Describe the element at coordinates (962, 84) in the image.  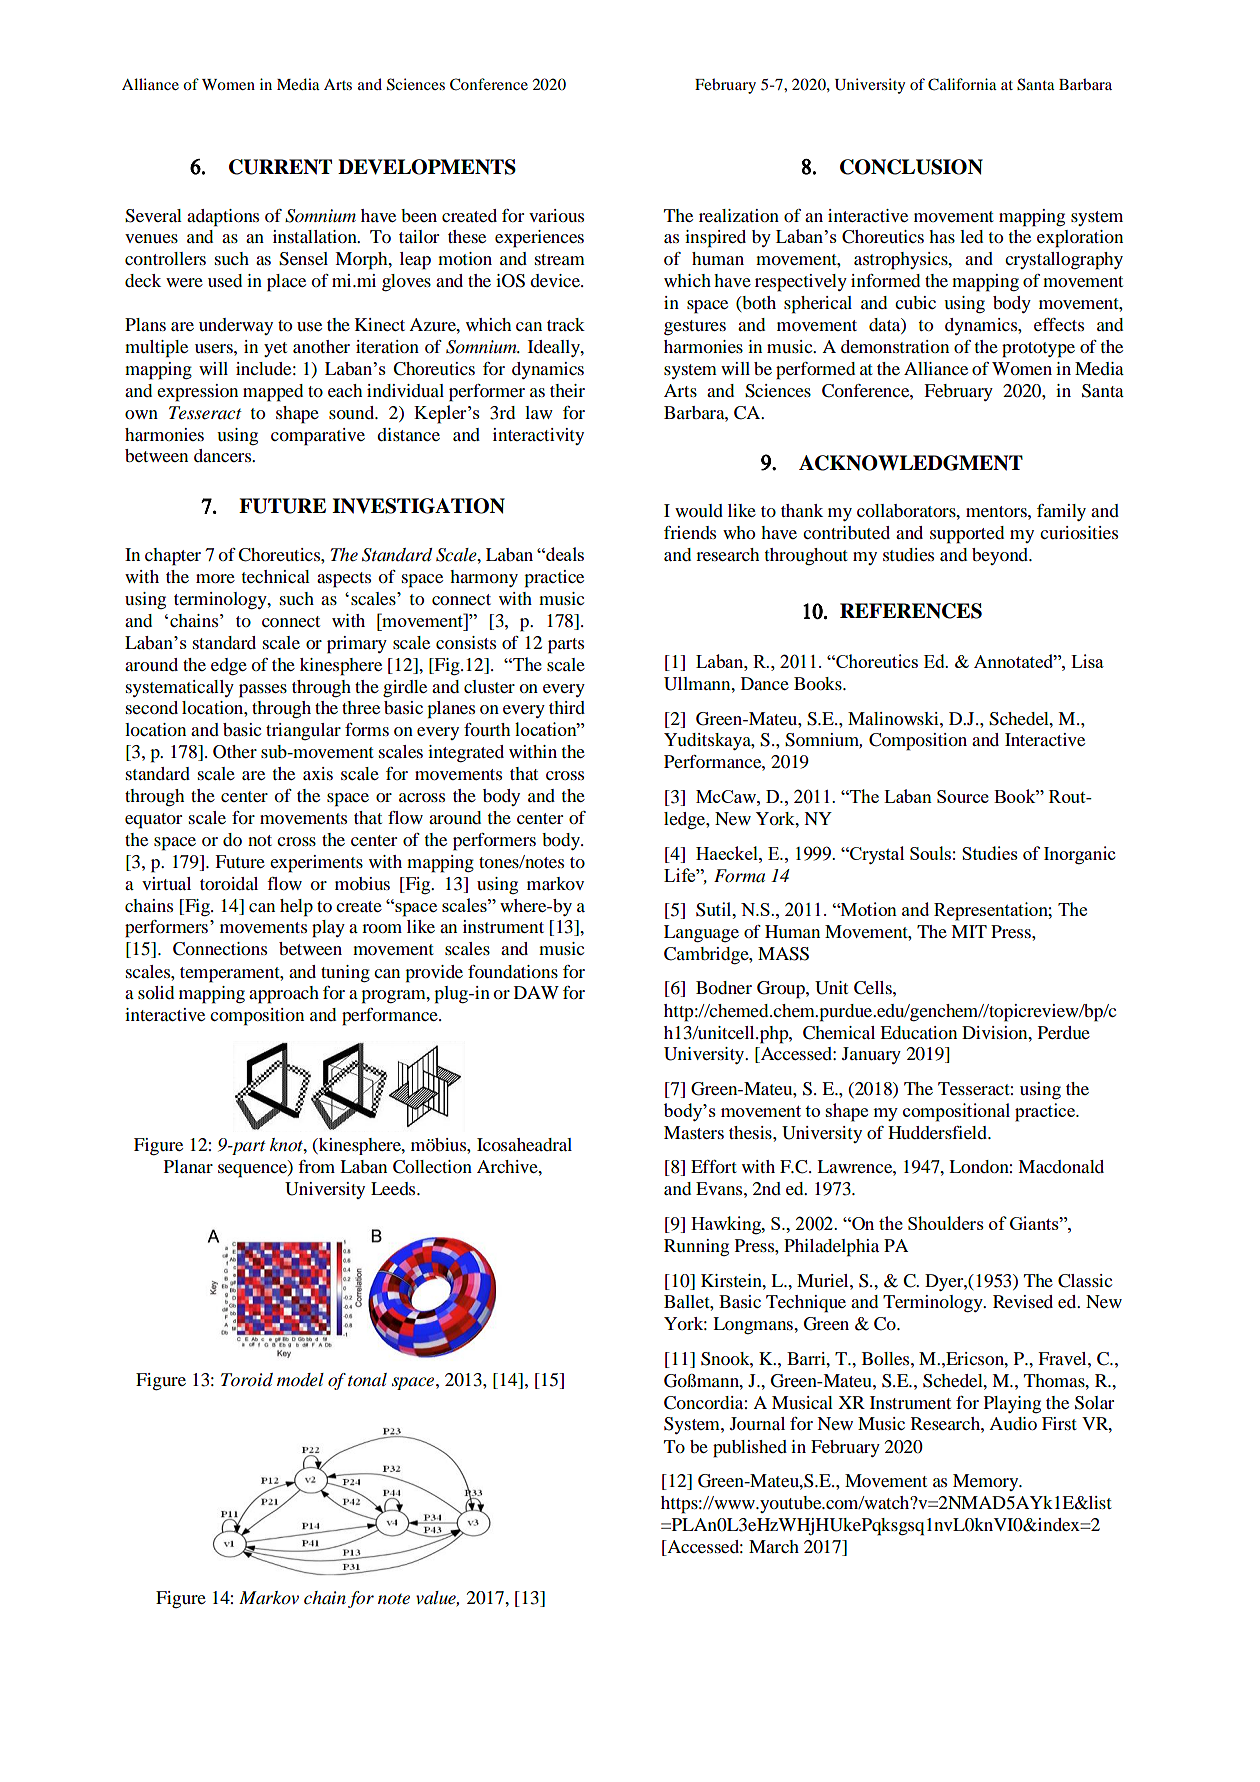
I see `California` at that location.
